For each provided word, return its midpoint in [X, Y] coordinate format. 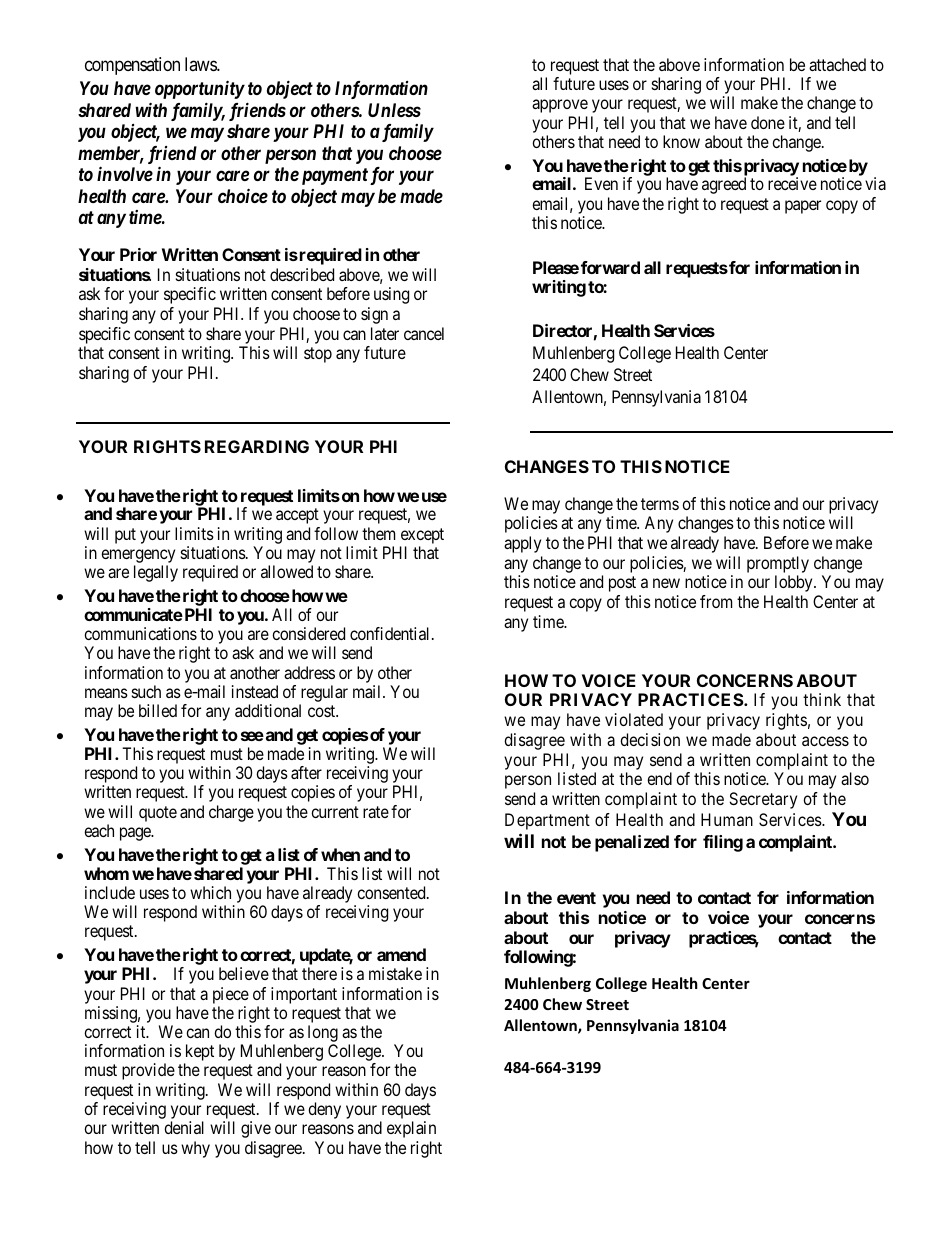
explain [411, 1129]
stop [318, 355]
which [210, 892]
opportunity [200, 90]
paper [803, 207]
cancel [424, 333]
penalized [632, 843]
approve [560, 106]
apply [522, 544]
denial [184, 1127]
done [768, 122]
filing [723, 843]
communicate [133, 614]
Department [547, 821]
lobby [795, 583]
